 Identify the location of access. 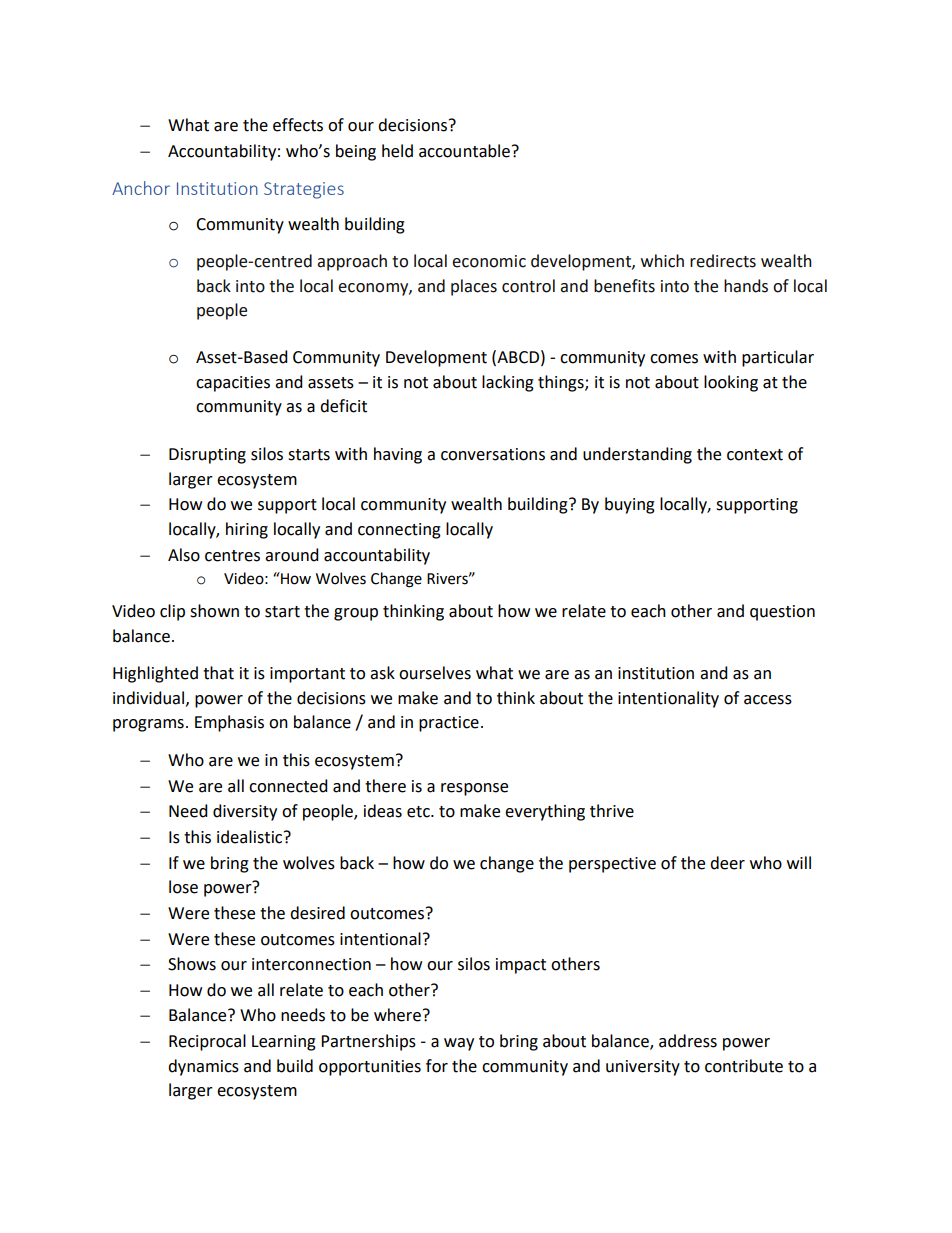
(768, 700).
